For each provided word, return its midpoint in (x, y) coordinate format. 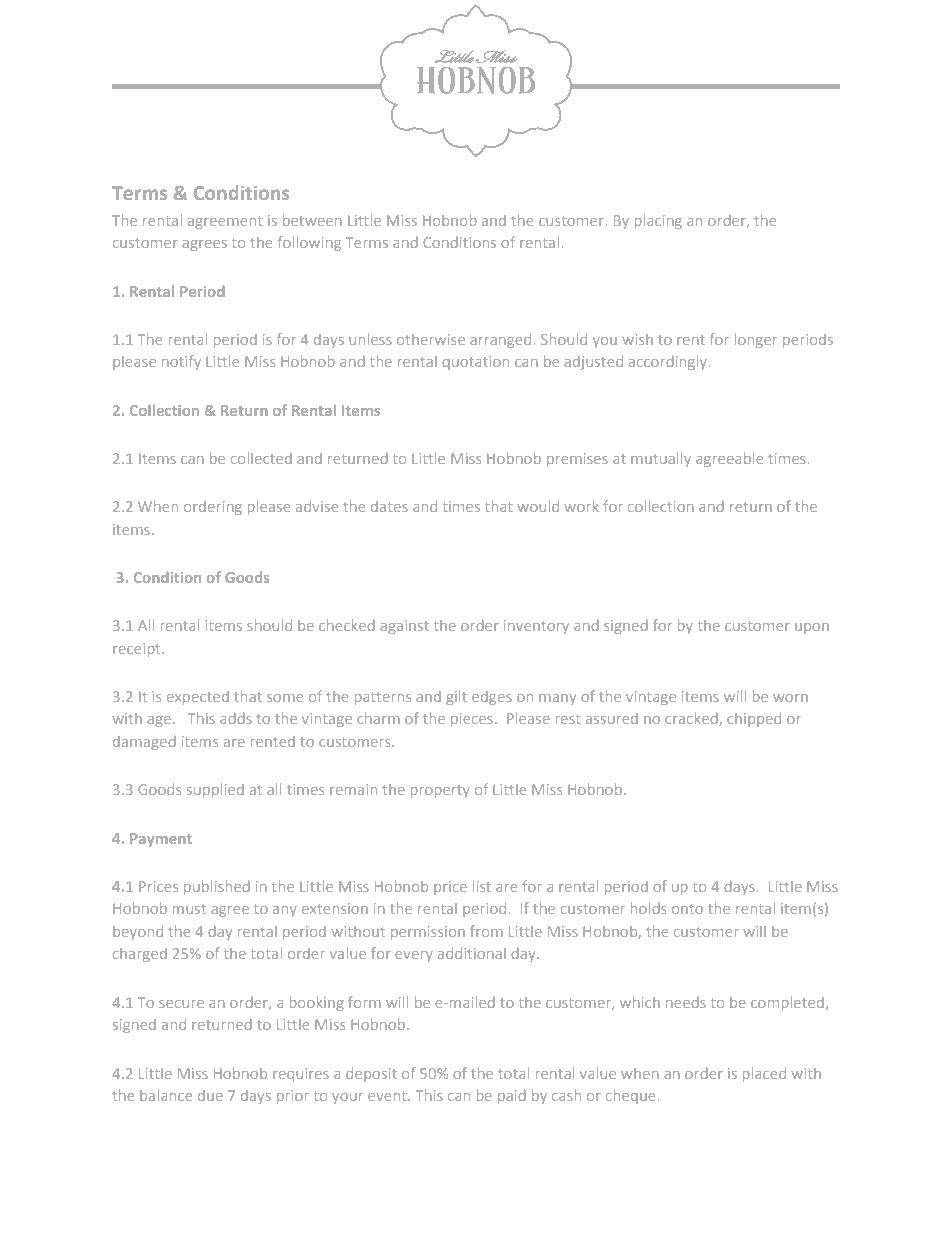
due (210, 1095)
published (216, 888)
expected (198, 698)
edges (492, 698)
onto (687, 909)
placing (658, 222)
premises (577, 460)
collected (261, 458)
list (482, 886)
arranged (500, 341)
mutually (661, 460)
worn (790, 698)
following (309, 243)
